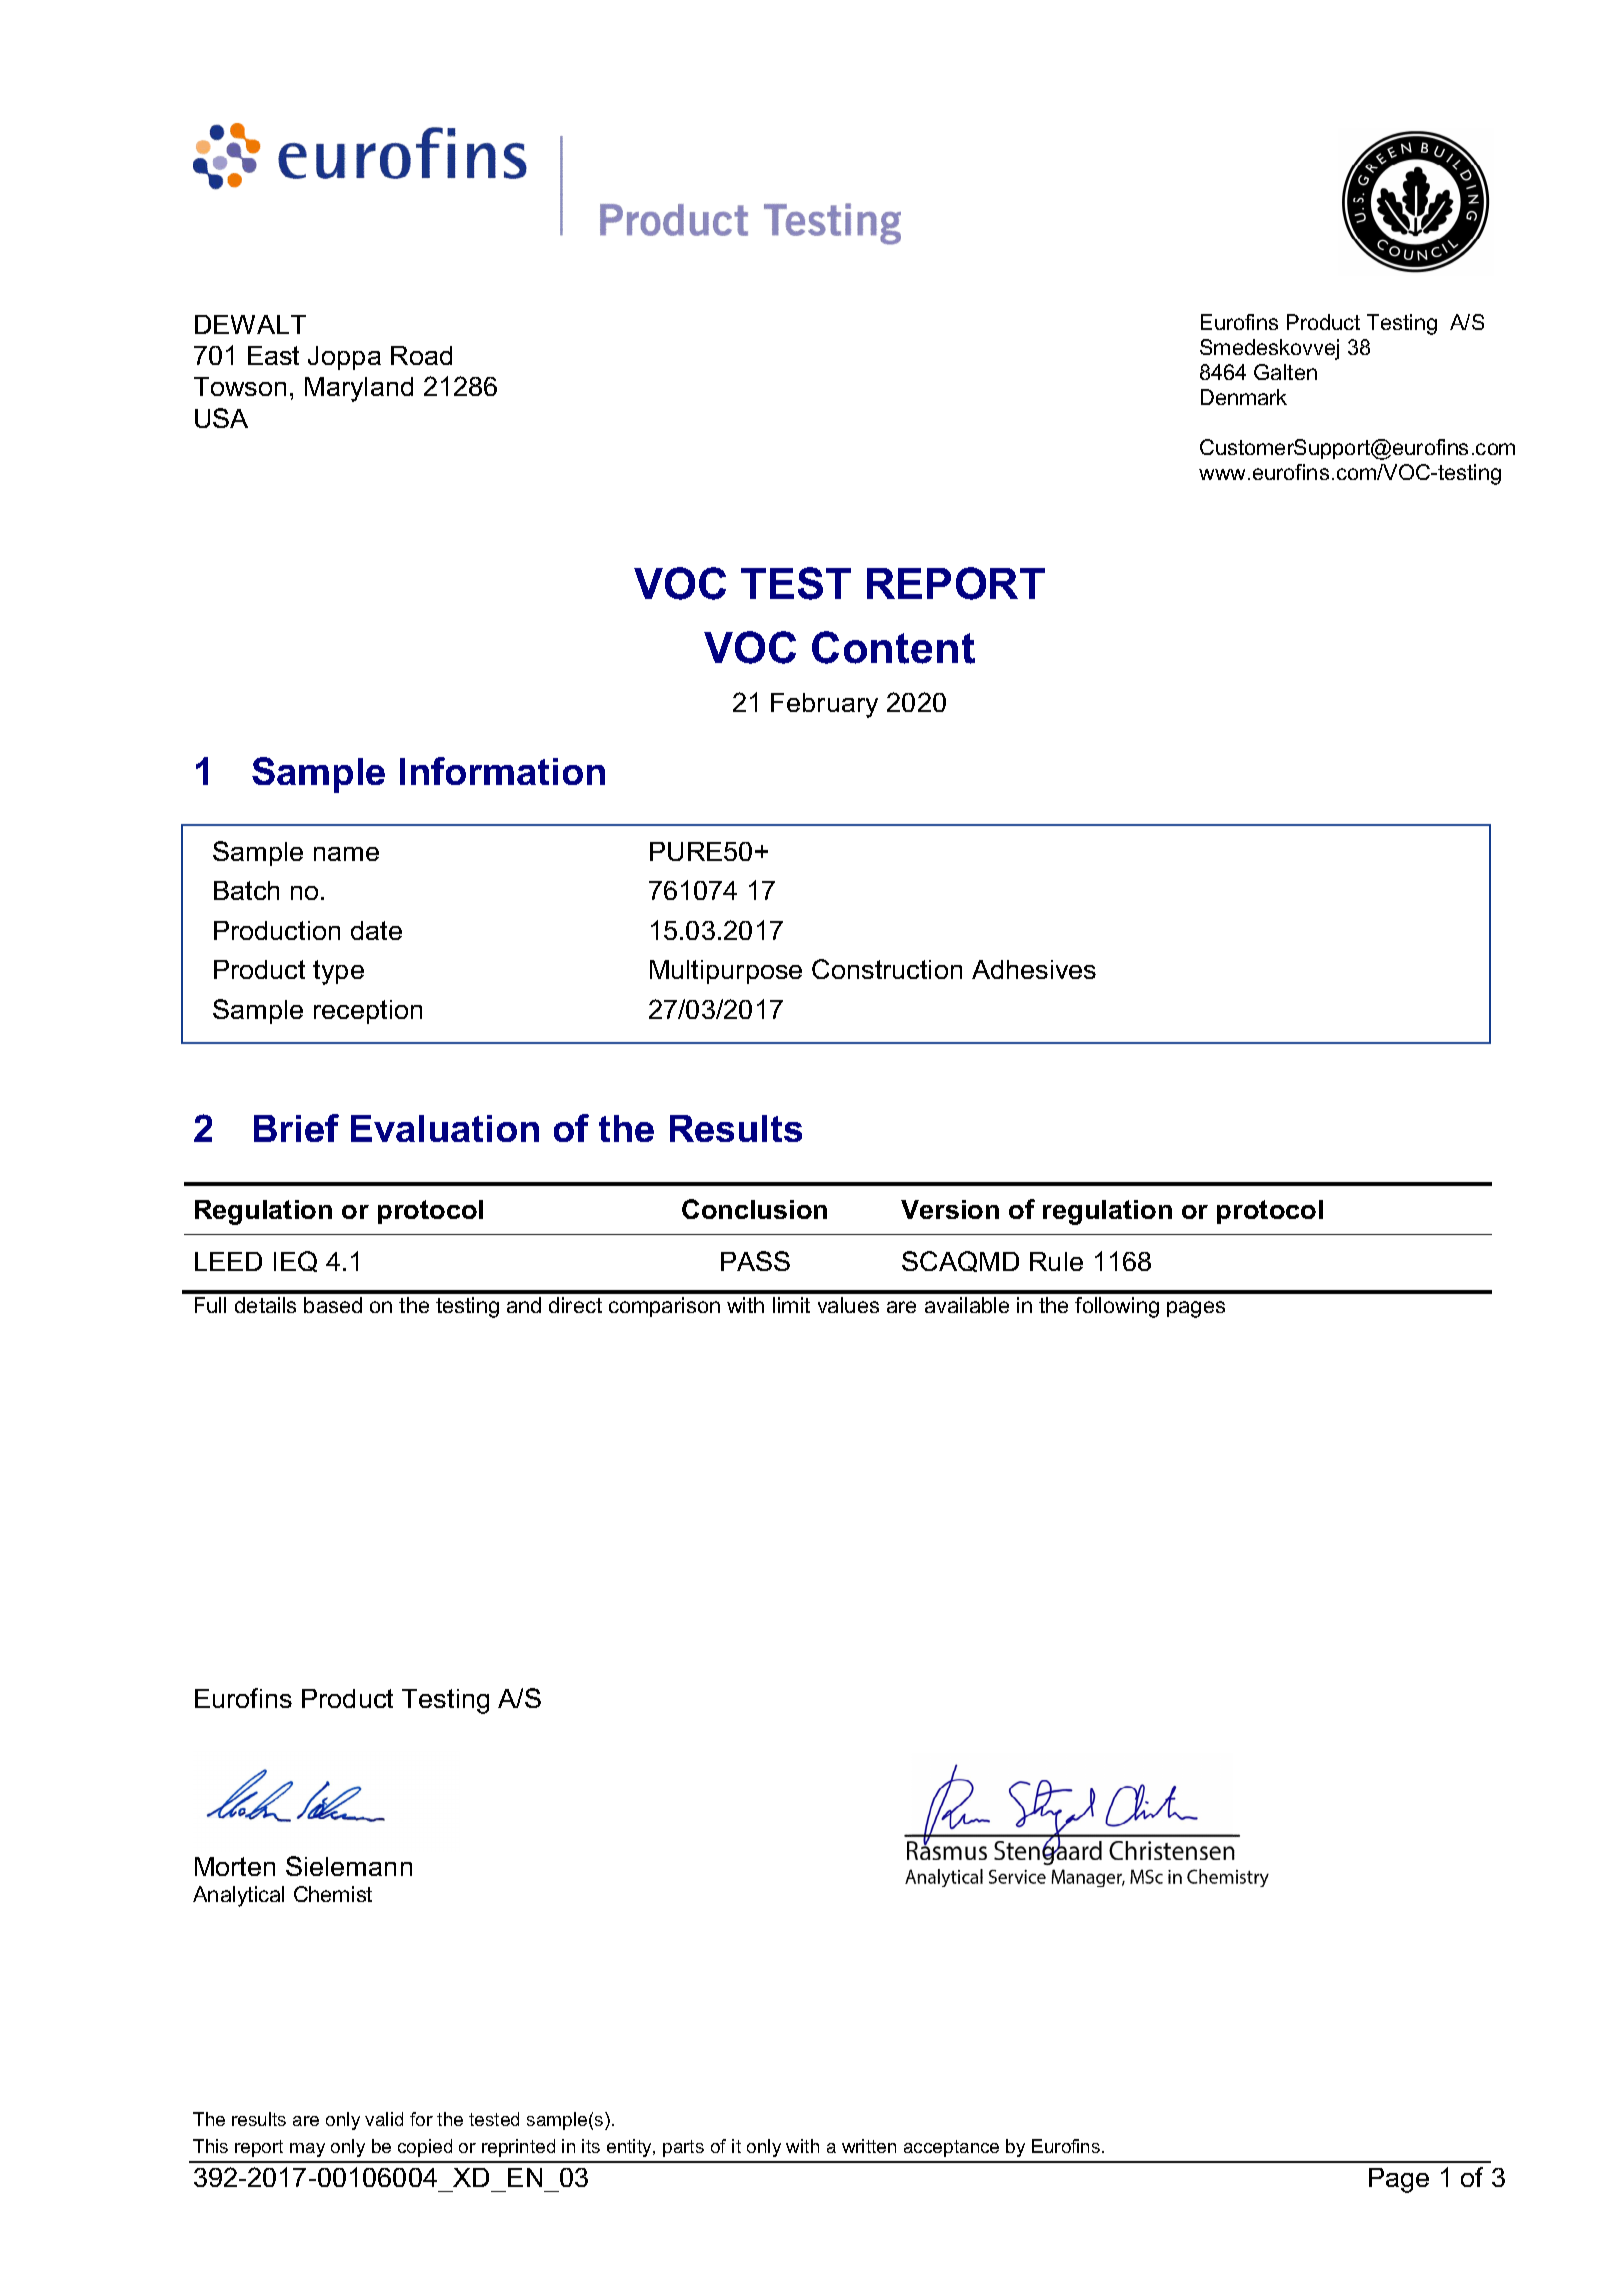  Describe the element at coordinates (951, 2148) in the screenshot. I see `acceptance` at that location.
